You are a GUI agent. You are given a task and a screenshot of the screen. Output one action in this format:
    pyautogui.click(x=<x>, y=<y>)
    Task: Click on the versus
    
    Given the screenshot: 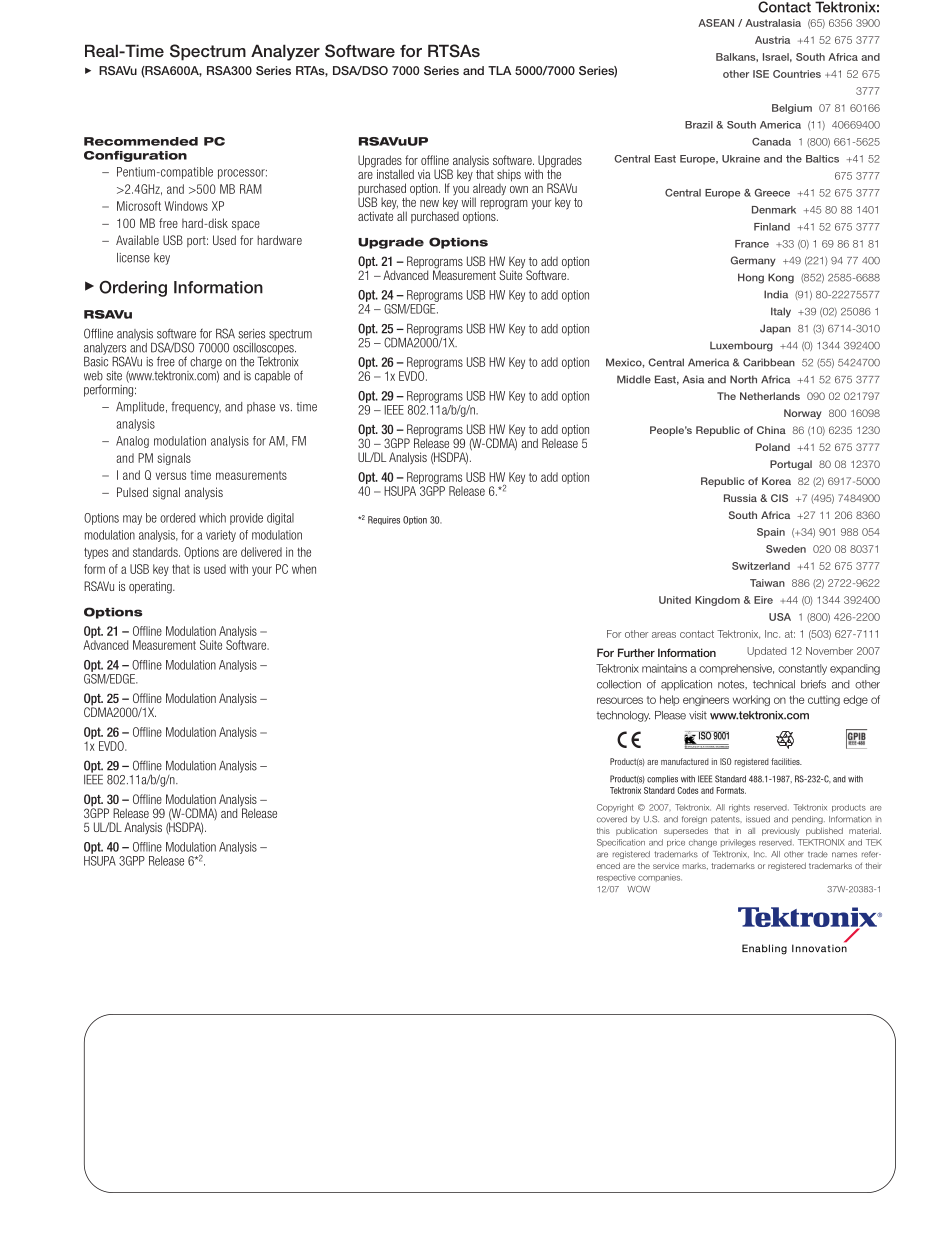 What is the action you would take?
    pyautogui.click(x=171, y=476)
